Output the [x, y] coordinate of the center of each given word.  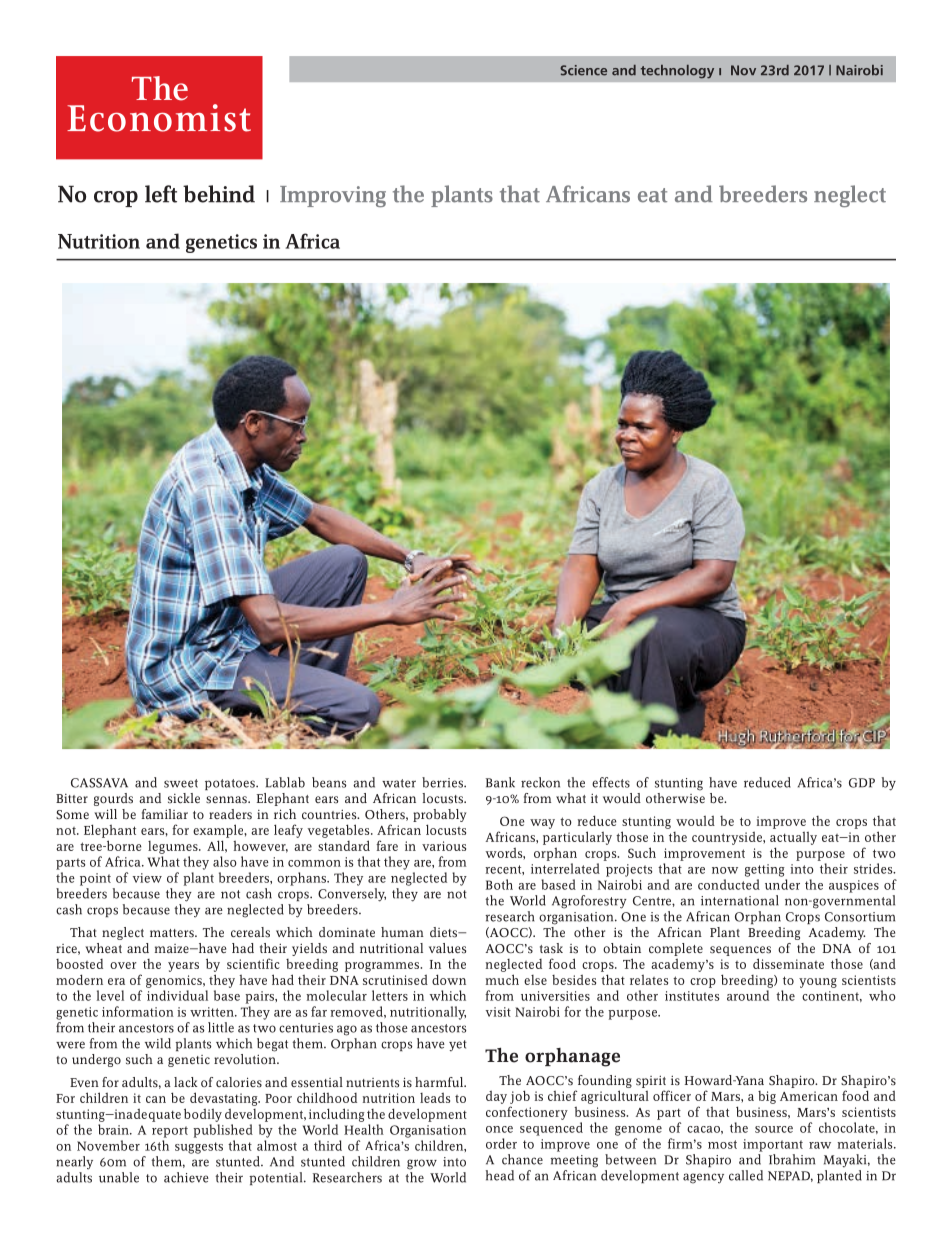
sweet [181, 783]
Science [583, 70]
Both [499, 884]
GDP [862, 783]
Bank [500, 782]
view [147, 878]
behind [219, 194]
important [773, 1145]
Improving [333, 196]
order [501, 1143]
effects [611, 782]
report [170, 1132]
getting [765, 870]
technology [677, 72]
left [161, 194]
